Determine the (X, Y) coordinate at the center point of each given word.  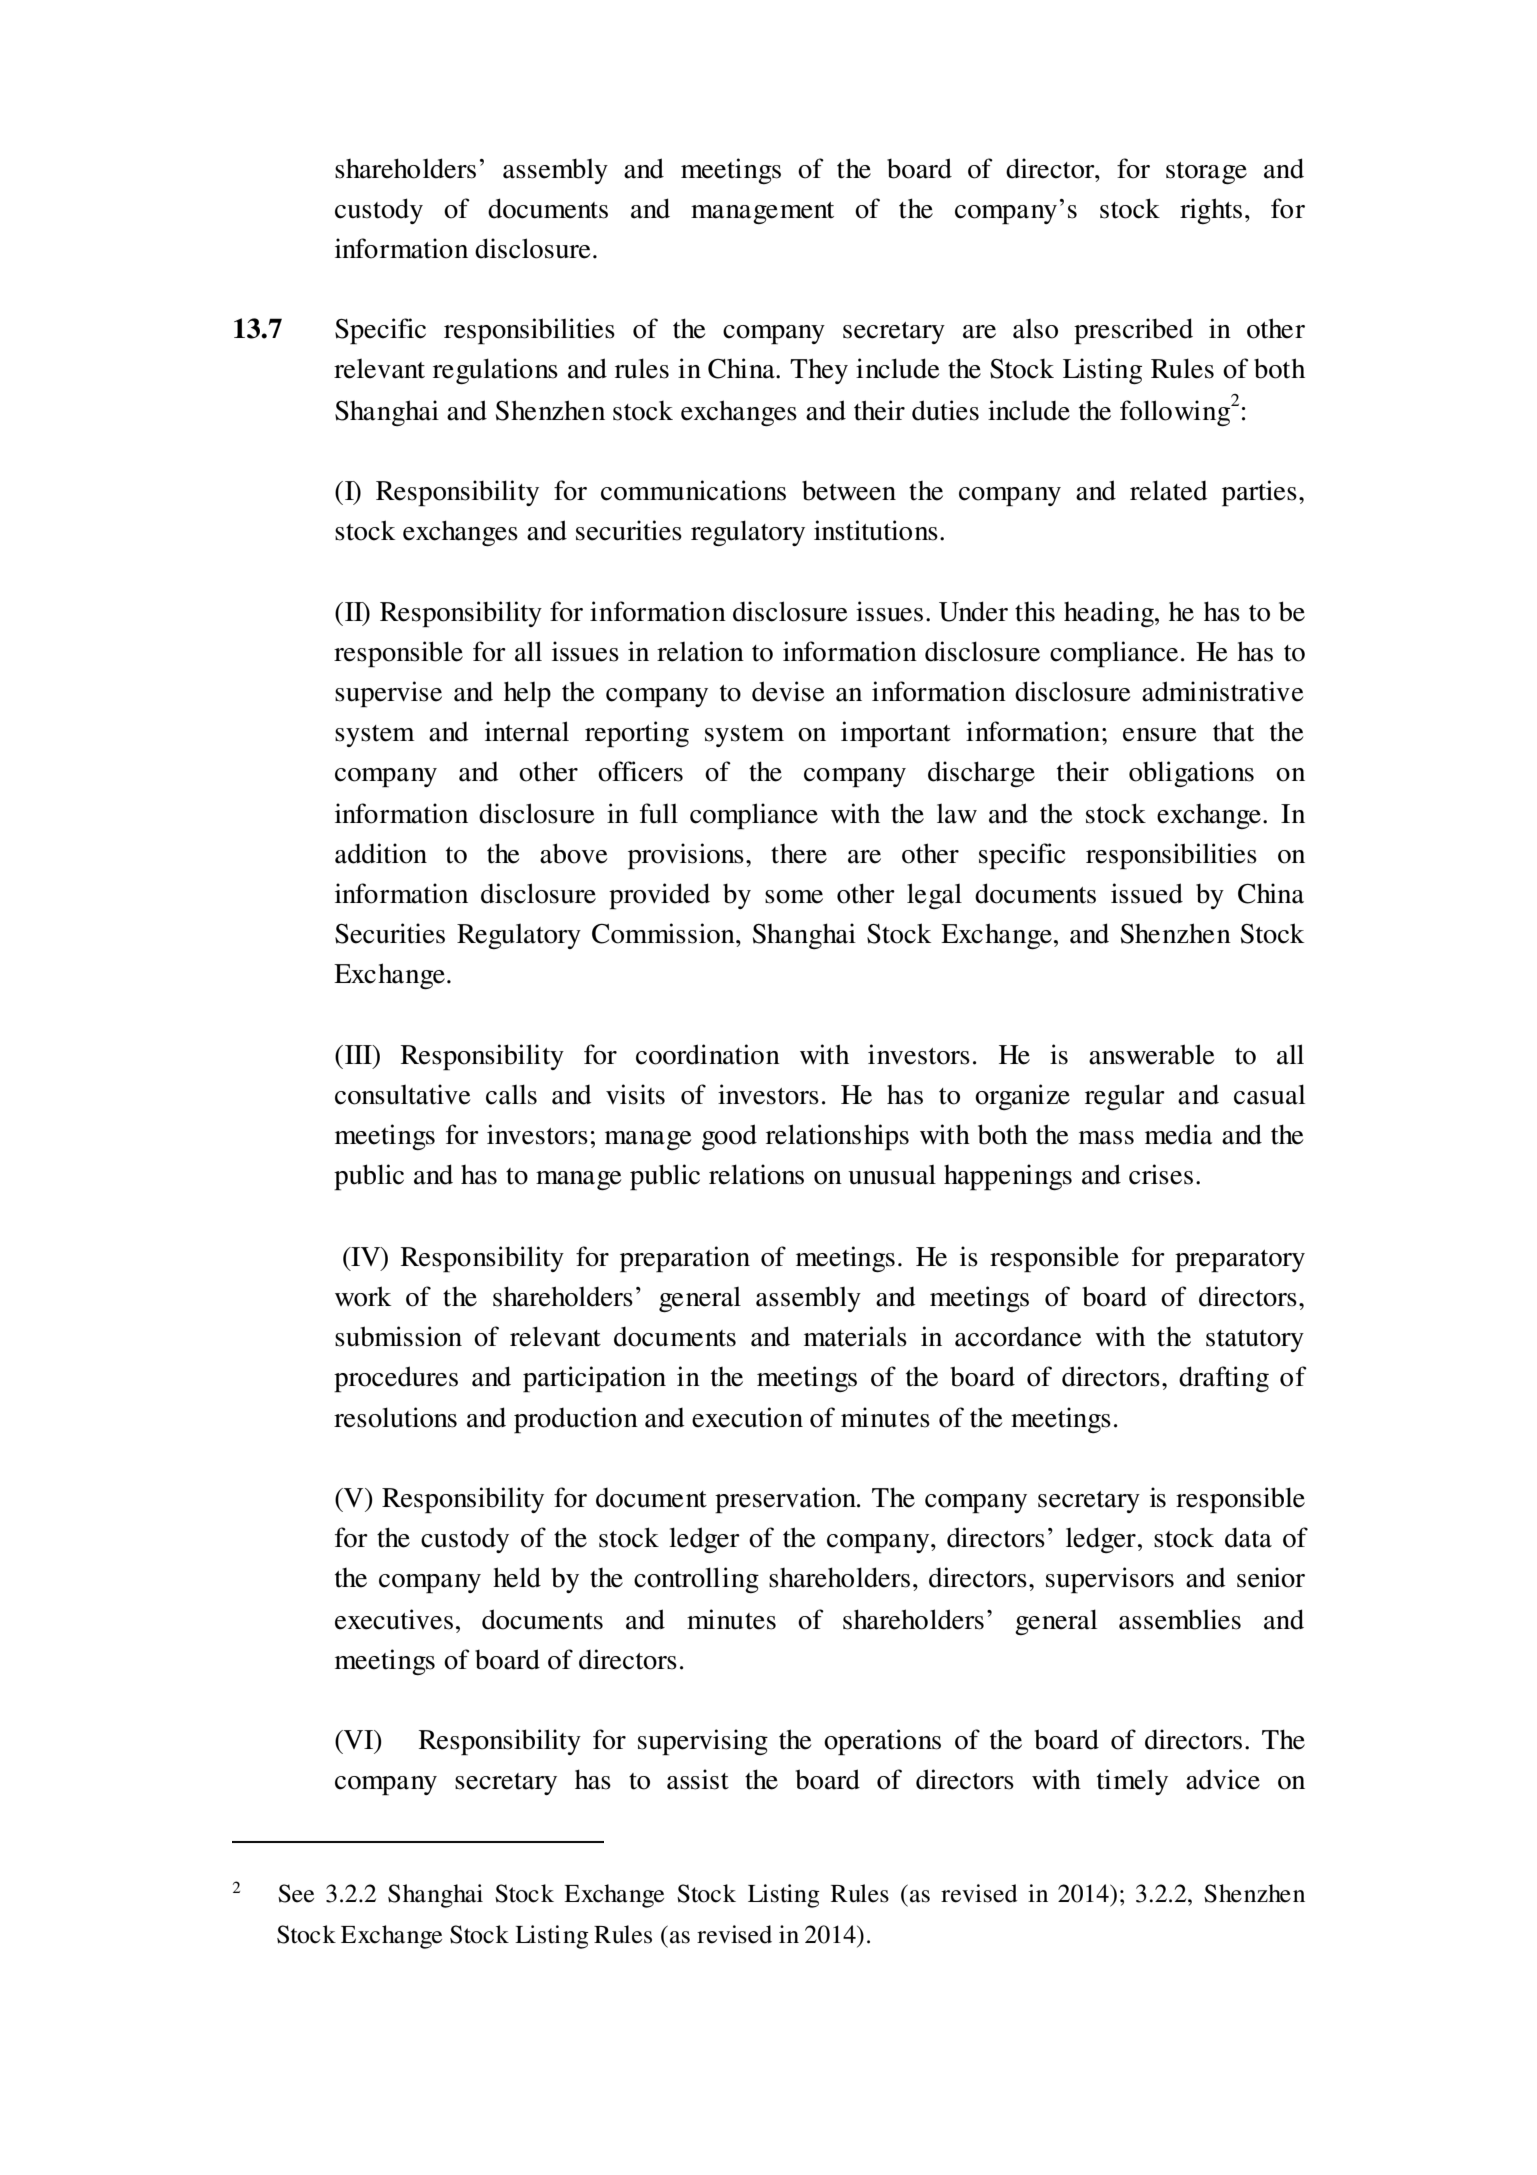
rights (1211, 211)
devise (788, 691)
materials (855, 1336)
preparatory (1240, 1261)
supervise (388, 694)
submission (398, 1336)
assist (698, 1779)
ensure (1159, 735)
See (296, 1893)
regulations (495, 371)
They (819, 371)
